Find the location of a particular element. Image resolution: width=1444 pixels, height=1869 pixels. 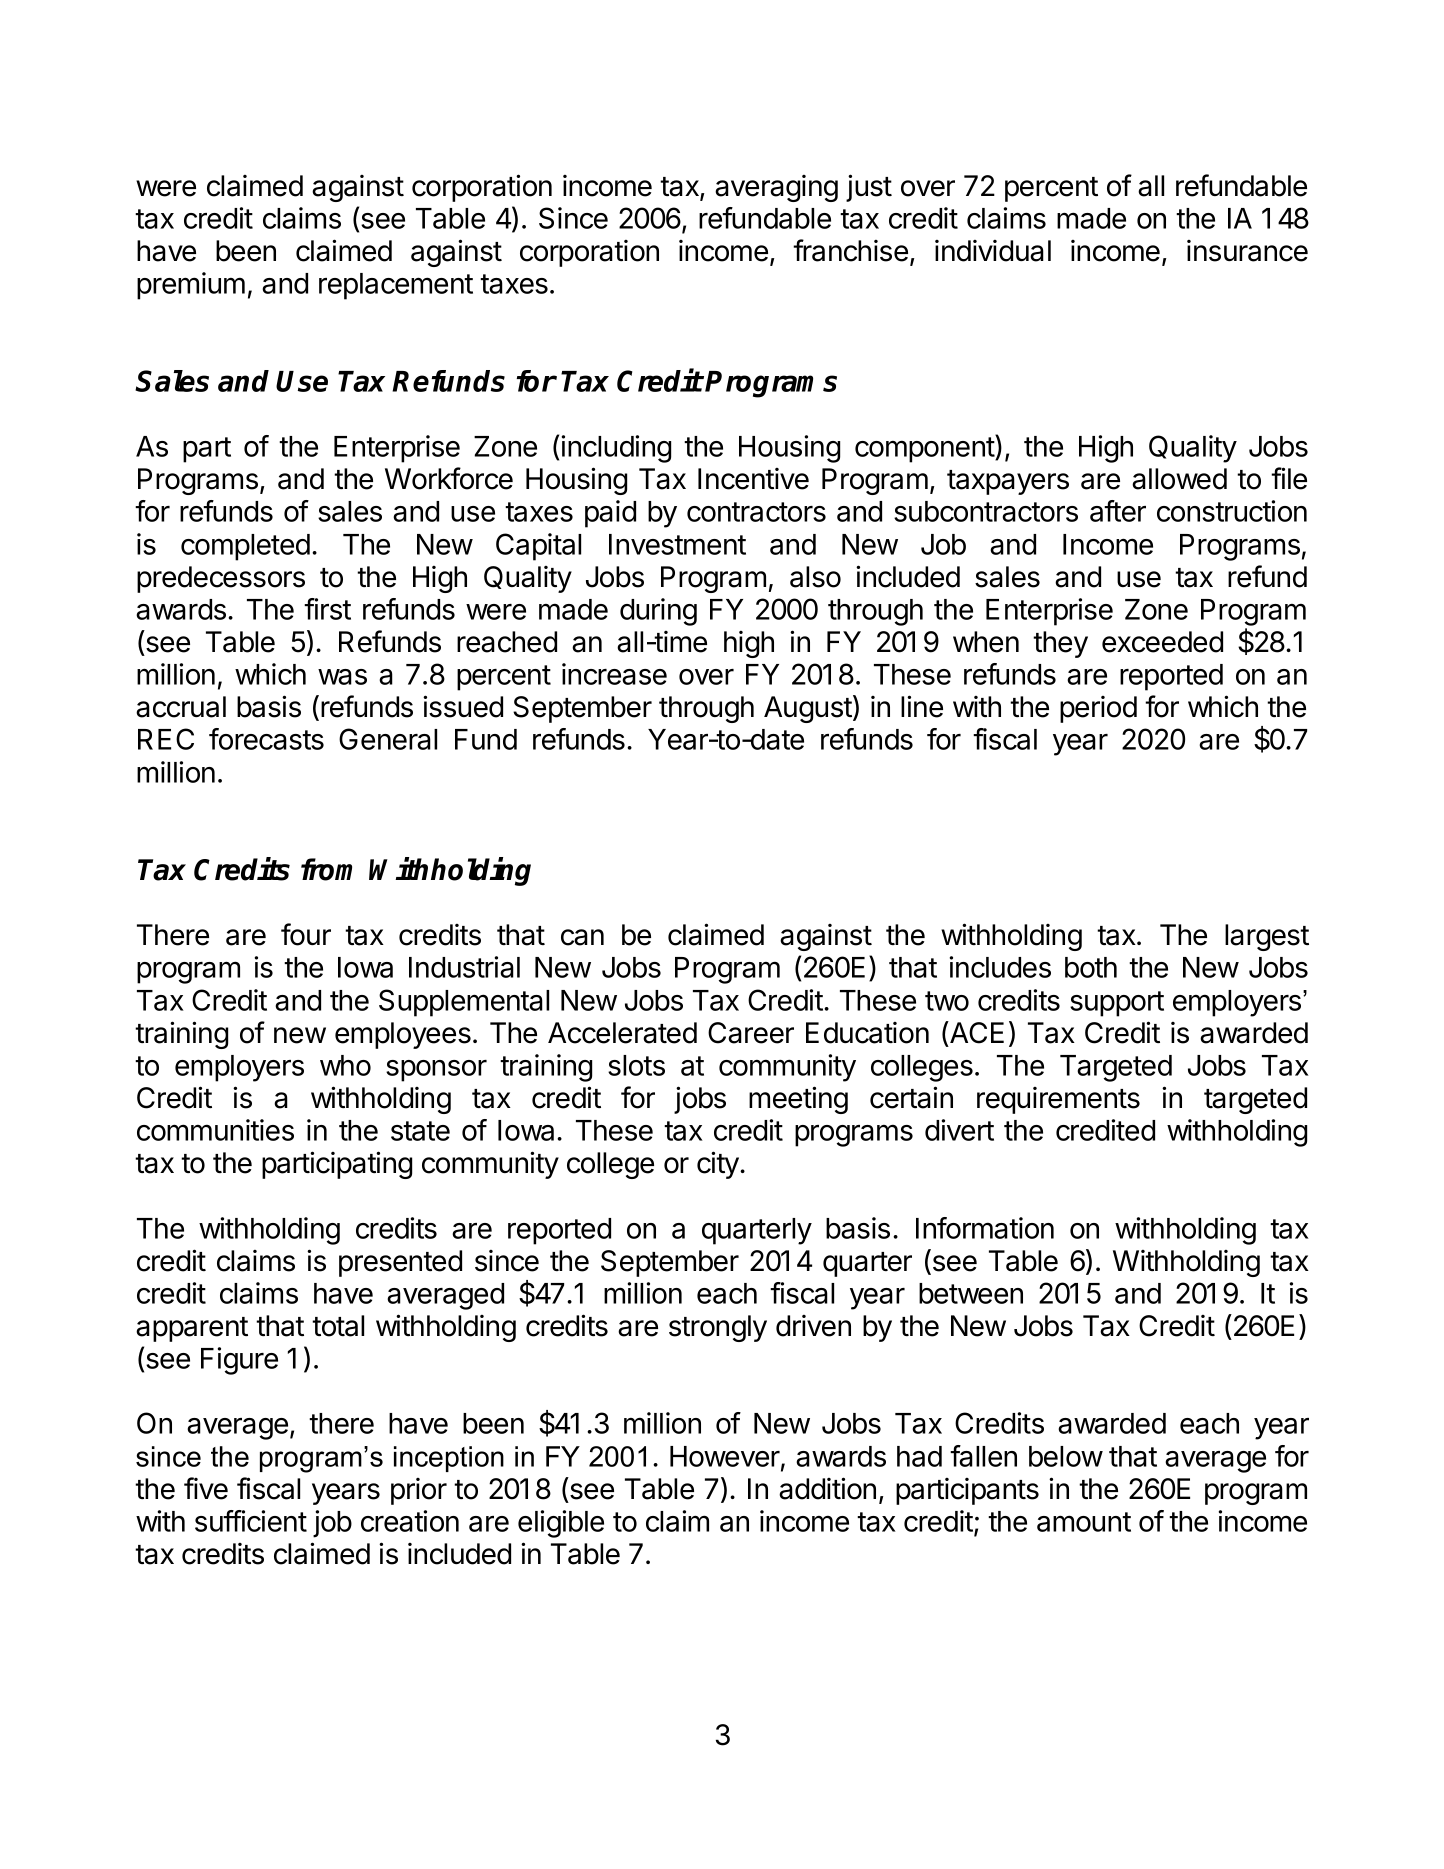

Investment is located at coordinates (677, 544).
